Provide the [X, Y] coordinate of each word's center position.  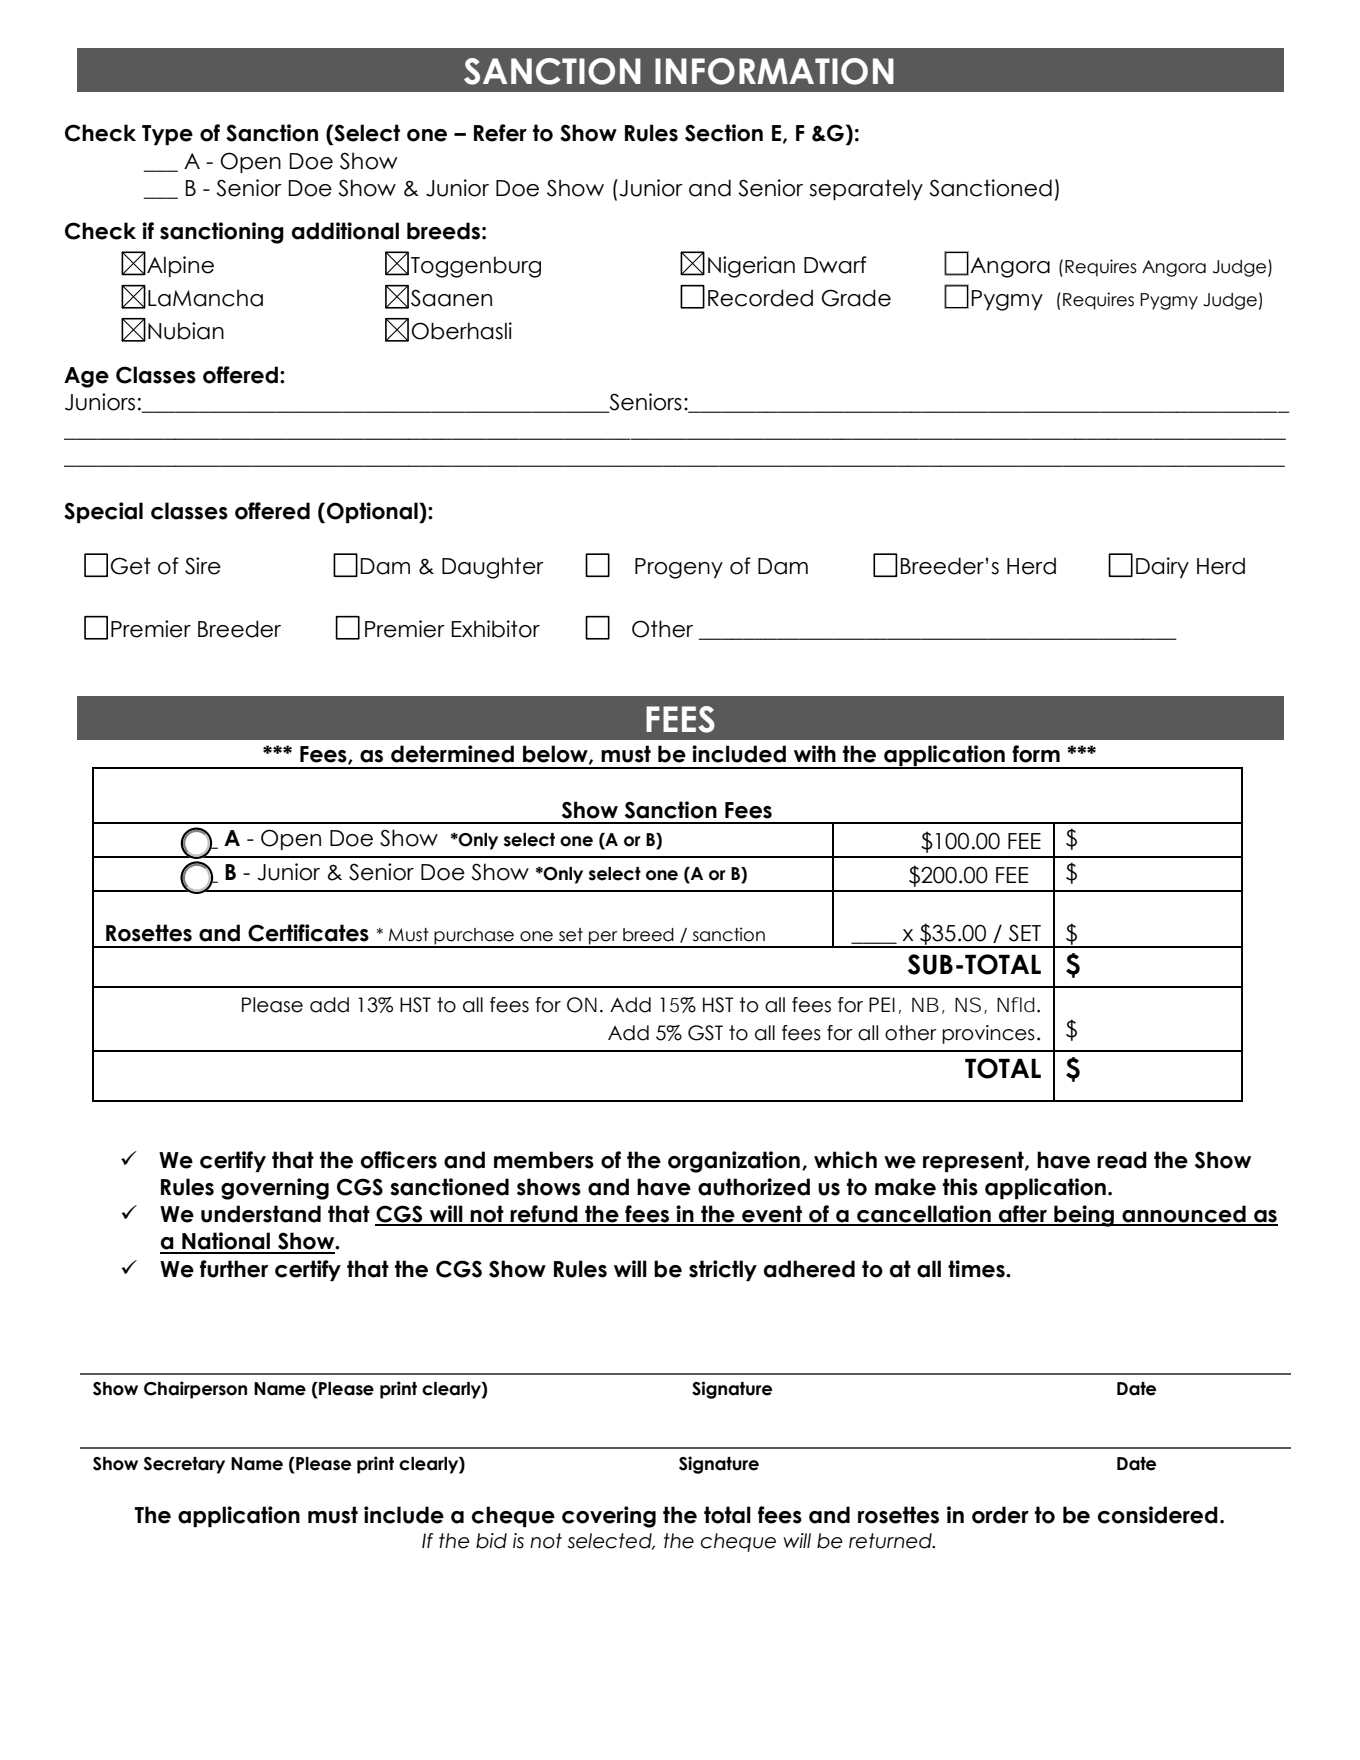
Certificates [308, 933]
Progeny [679, 568]
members [544, 1160]
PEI [882, 1004]
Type [167, 135]
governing [275, 1189]
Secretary [184, 1465]
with [815, 753]
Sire [203, 566]
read [1122, 1160]
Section [724, 133]
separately [866, 189]
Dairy [1162, 567]
